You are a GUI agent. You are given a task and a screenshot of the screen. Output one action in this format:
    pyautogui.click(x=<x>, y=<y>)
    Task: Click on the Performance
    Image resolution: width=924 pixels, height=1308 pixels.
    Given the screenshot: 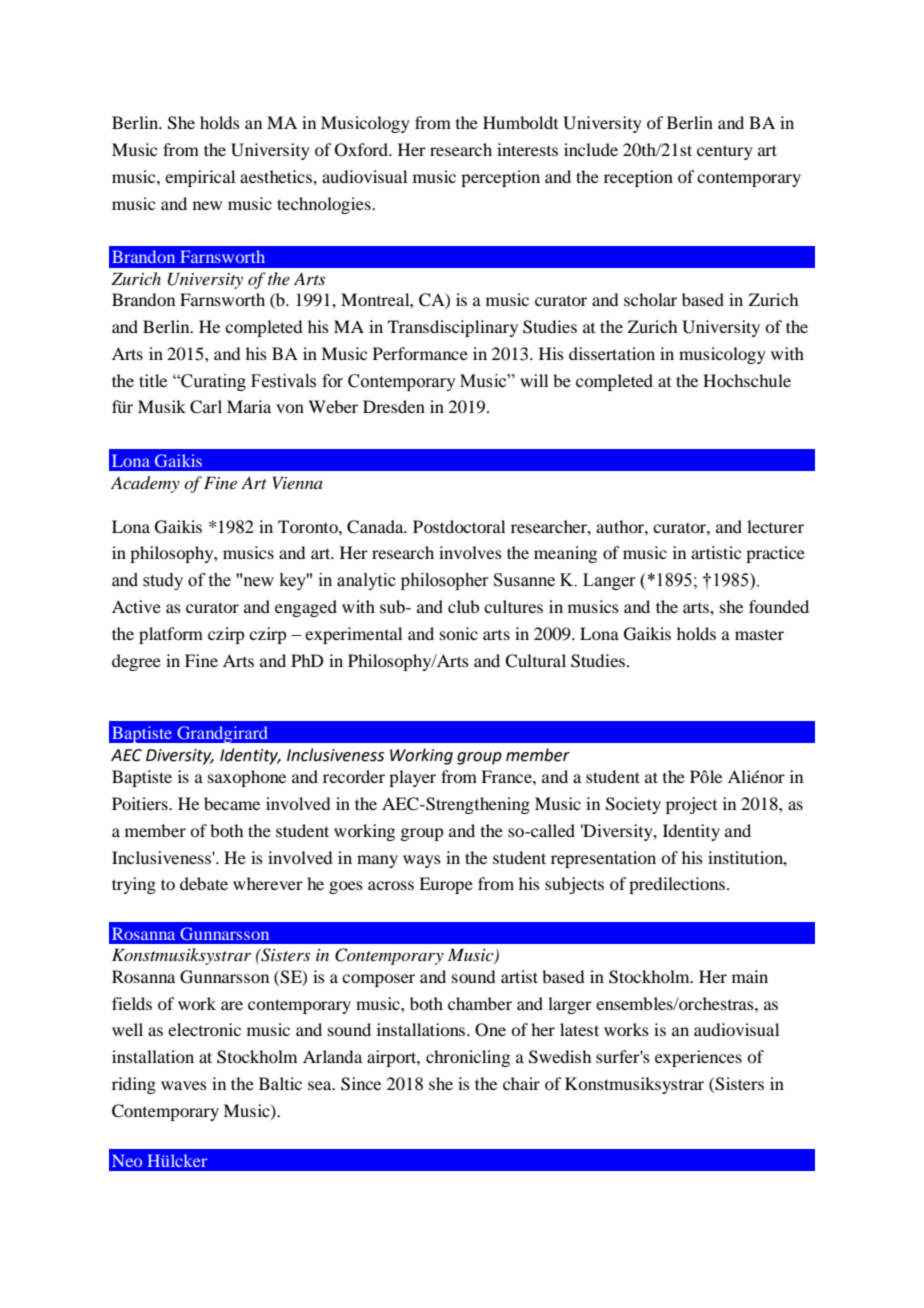 What is the action you would take?
    pyautogui.click(x=420, y=353)
